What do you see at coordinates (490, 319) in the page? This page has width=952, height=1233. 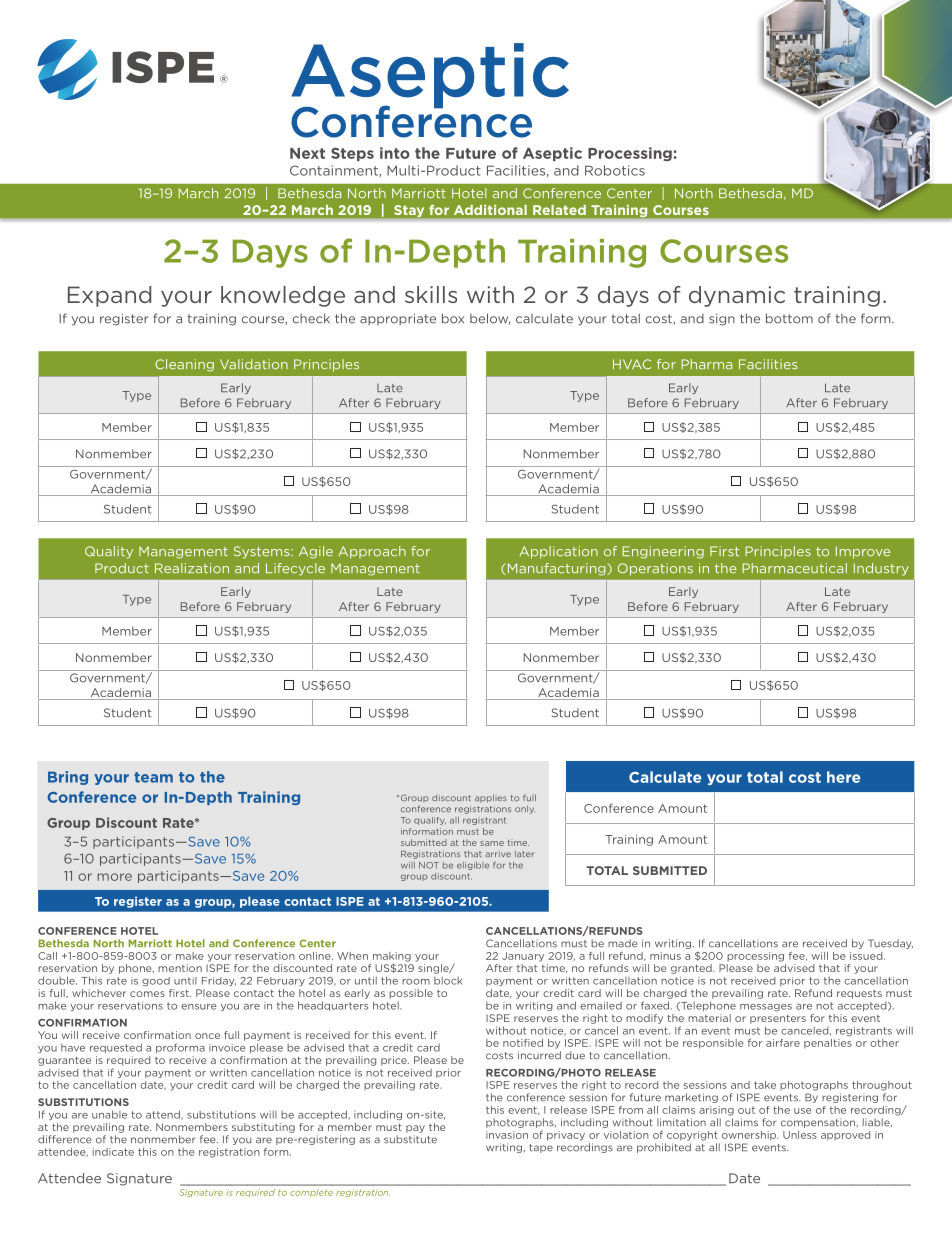 I see `below` at bounding box center [490, 319].
